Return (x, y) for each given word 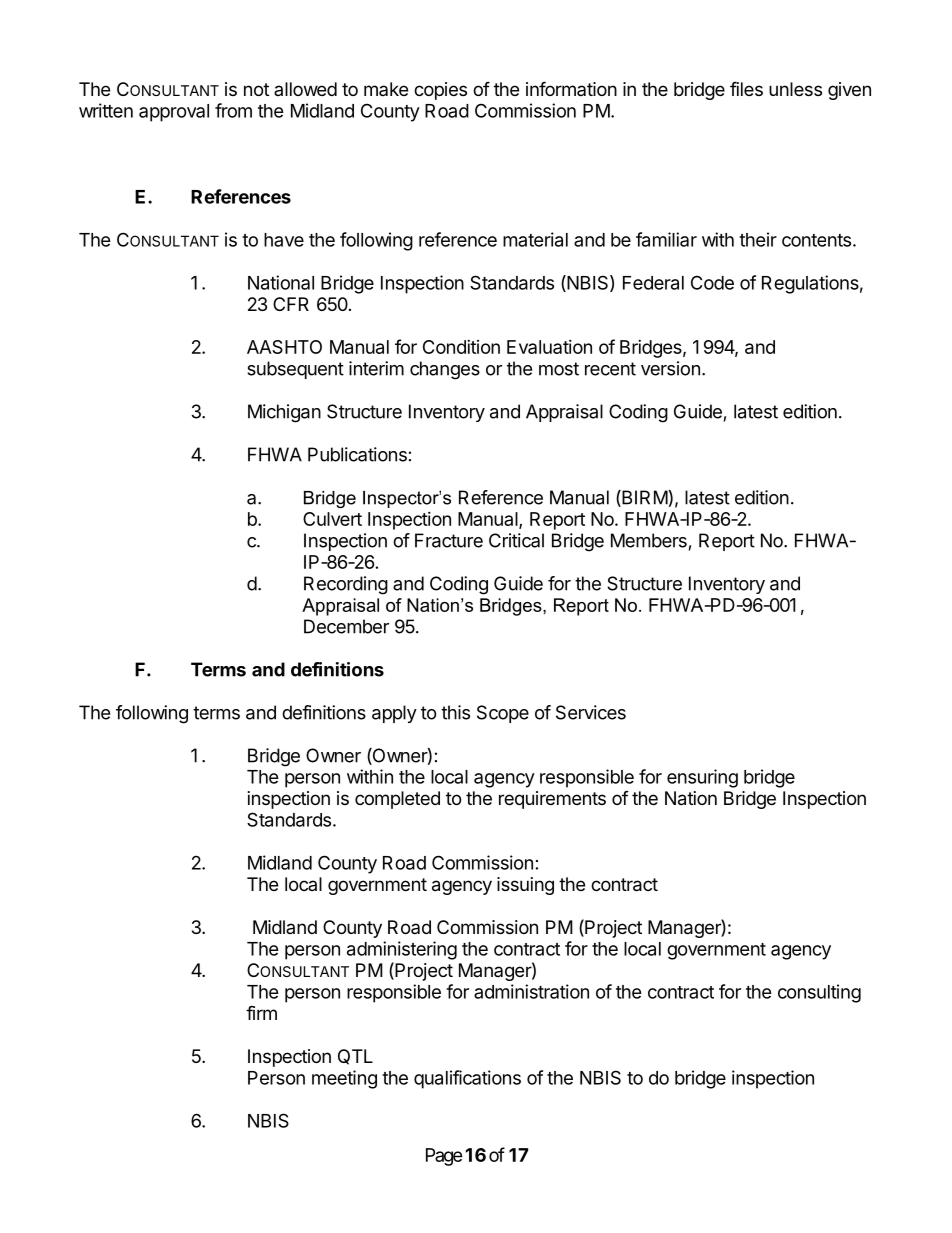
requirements (552, 800)
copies (440, 91)
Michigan (284, 413)
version (670, 368)
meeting (344, 1079)
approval (174, 113)
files (746, 88)
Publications (357, 454)
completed (397, 800)
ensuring (702, 778)
